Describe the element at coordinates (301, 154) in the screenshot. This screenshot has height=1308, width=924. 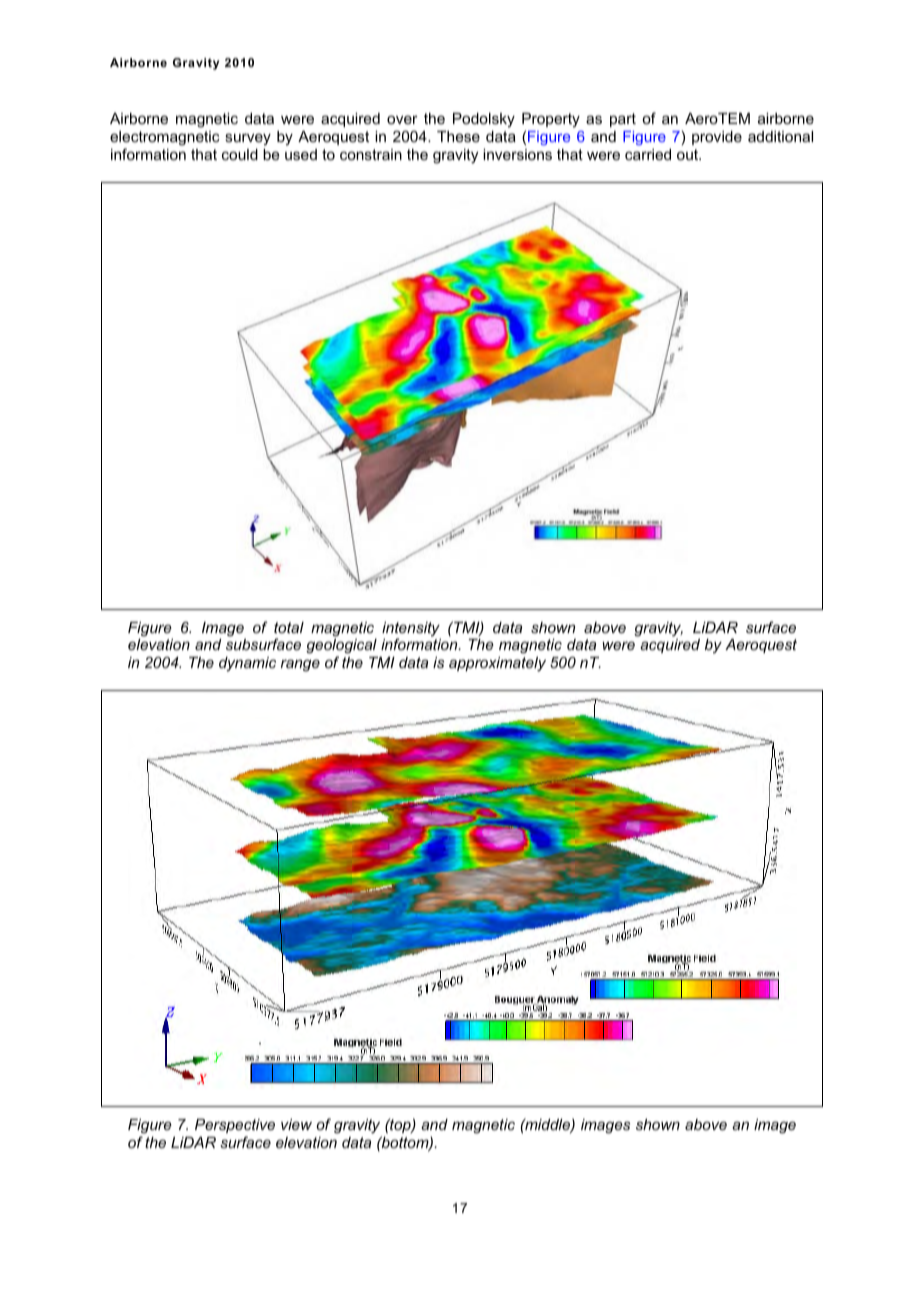
I see `used` at that location.
